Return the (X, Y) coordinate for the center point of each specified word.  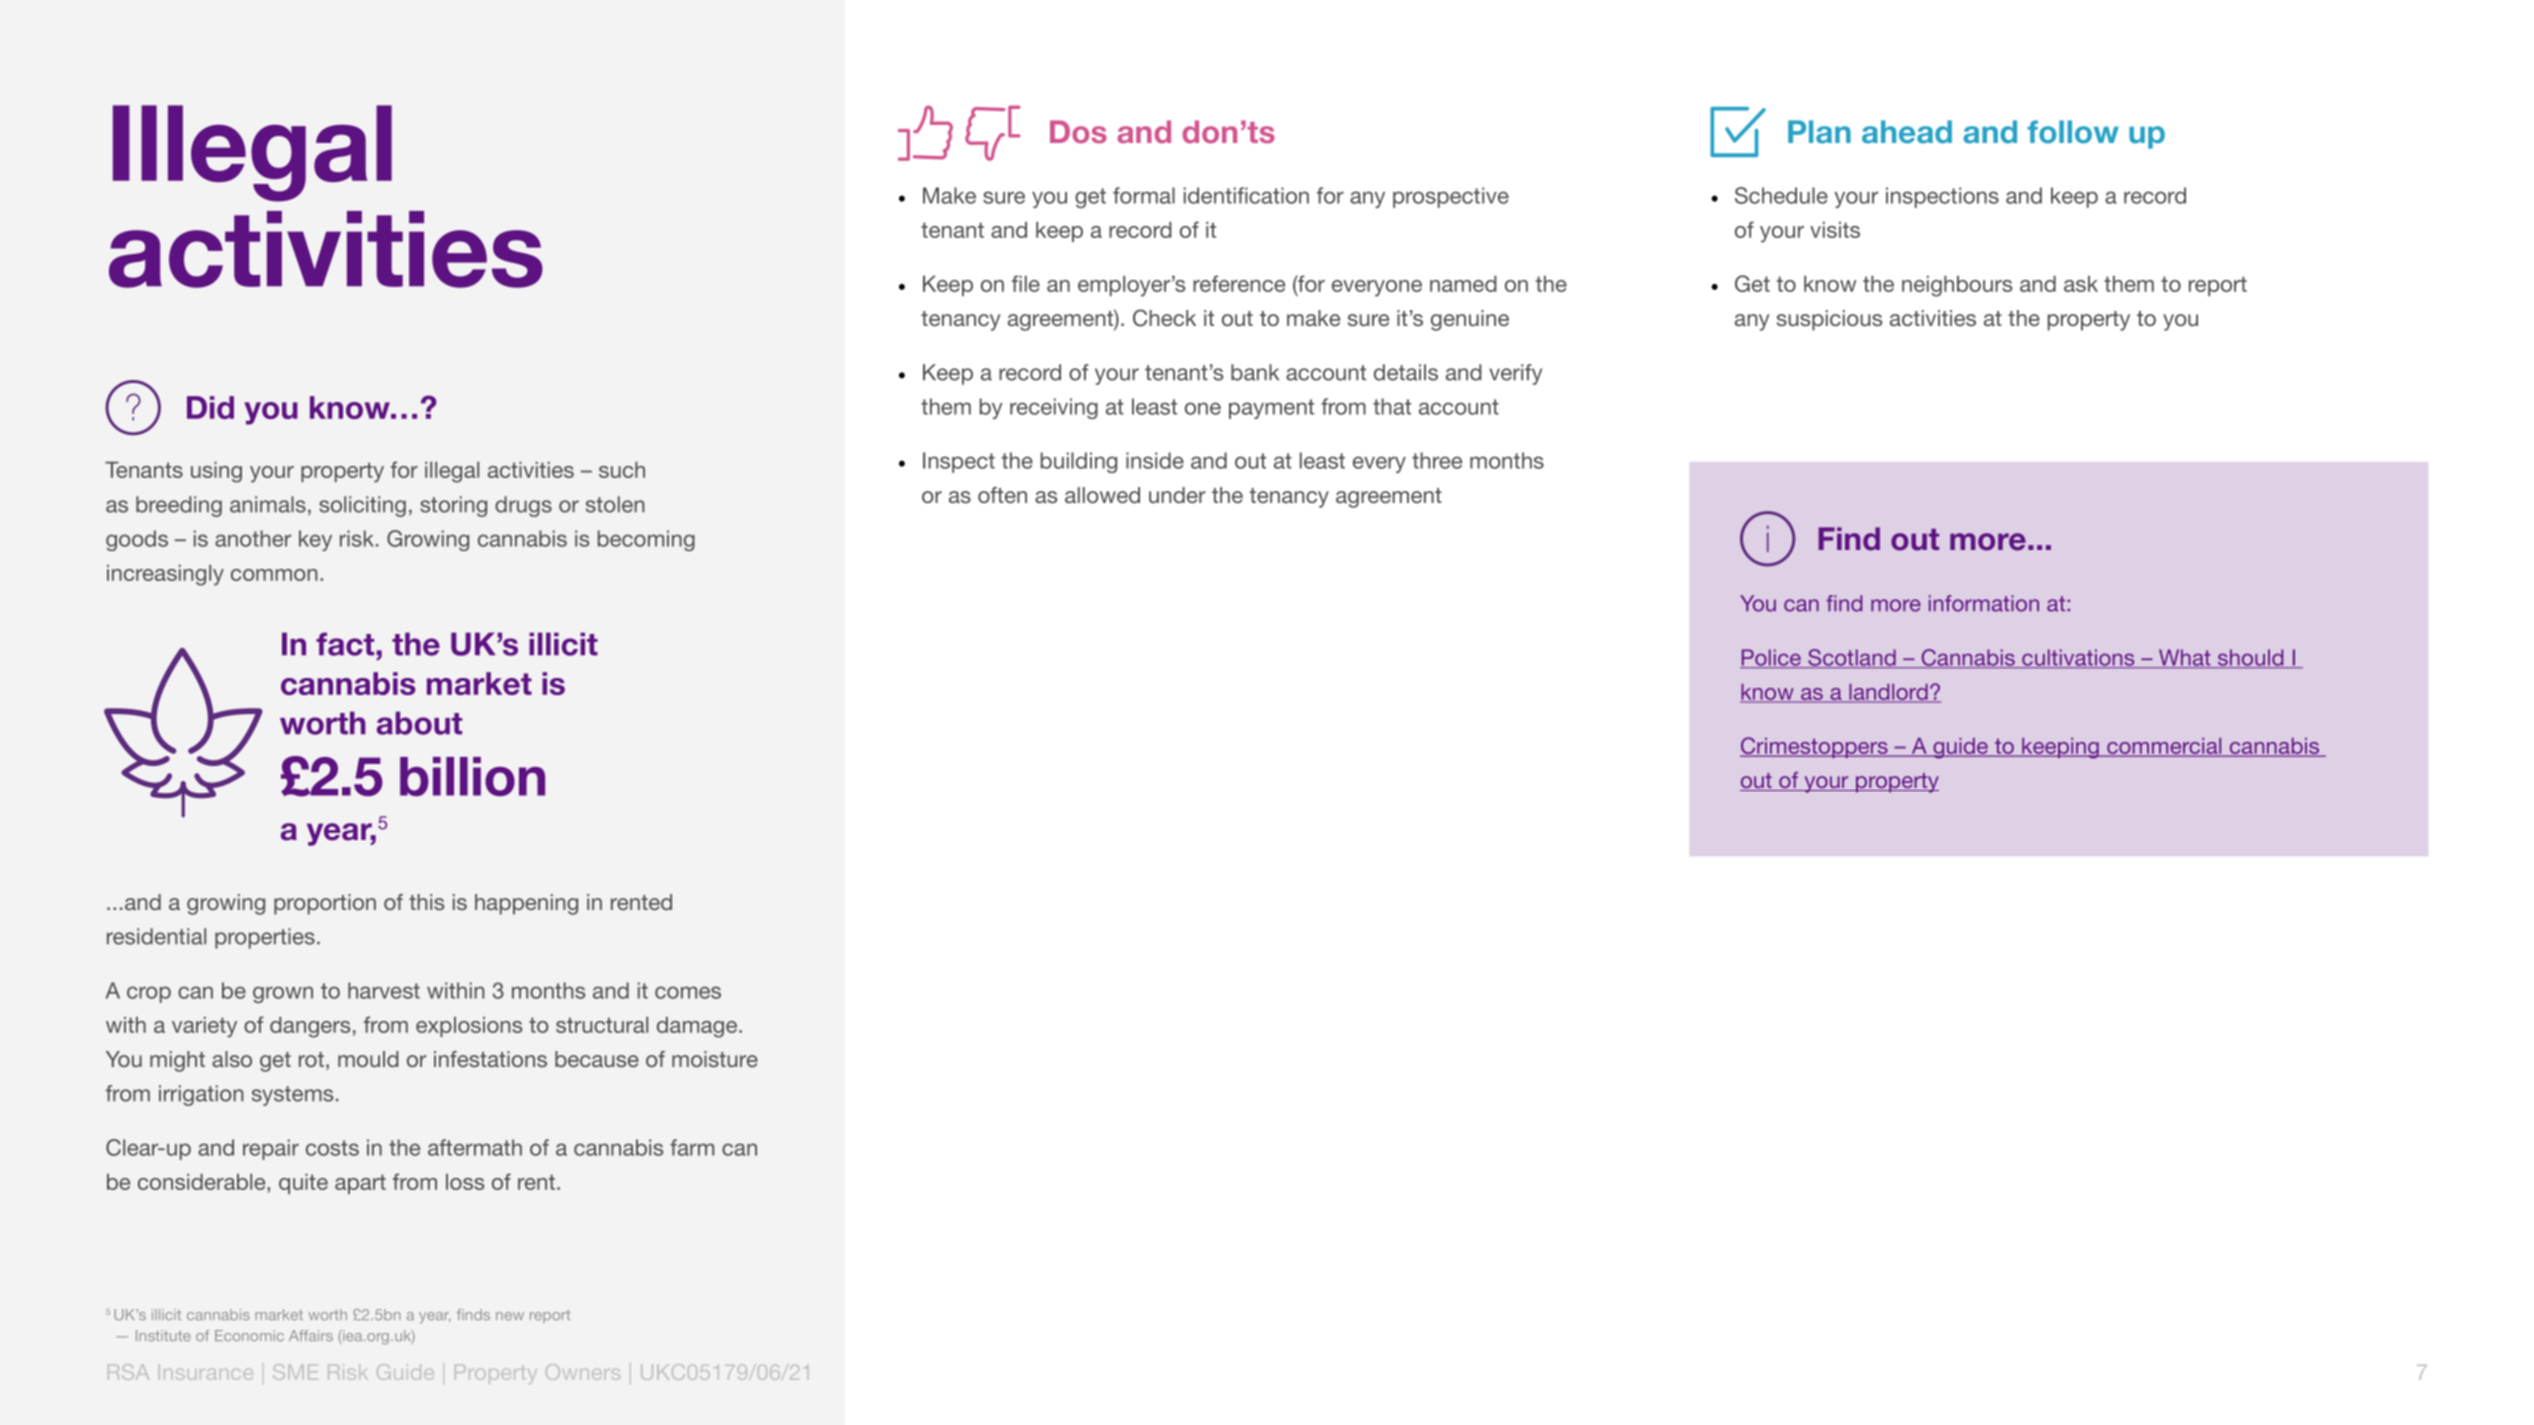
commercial (2164, 747)
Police (1771, 658)
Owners (583, 1372)
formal (1144, 195)
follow (2073, 132)
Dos (1078, 131)
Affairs (311, 1335)
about (419, 723)
